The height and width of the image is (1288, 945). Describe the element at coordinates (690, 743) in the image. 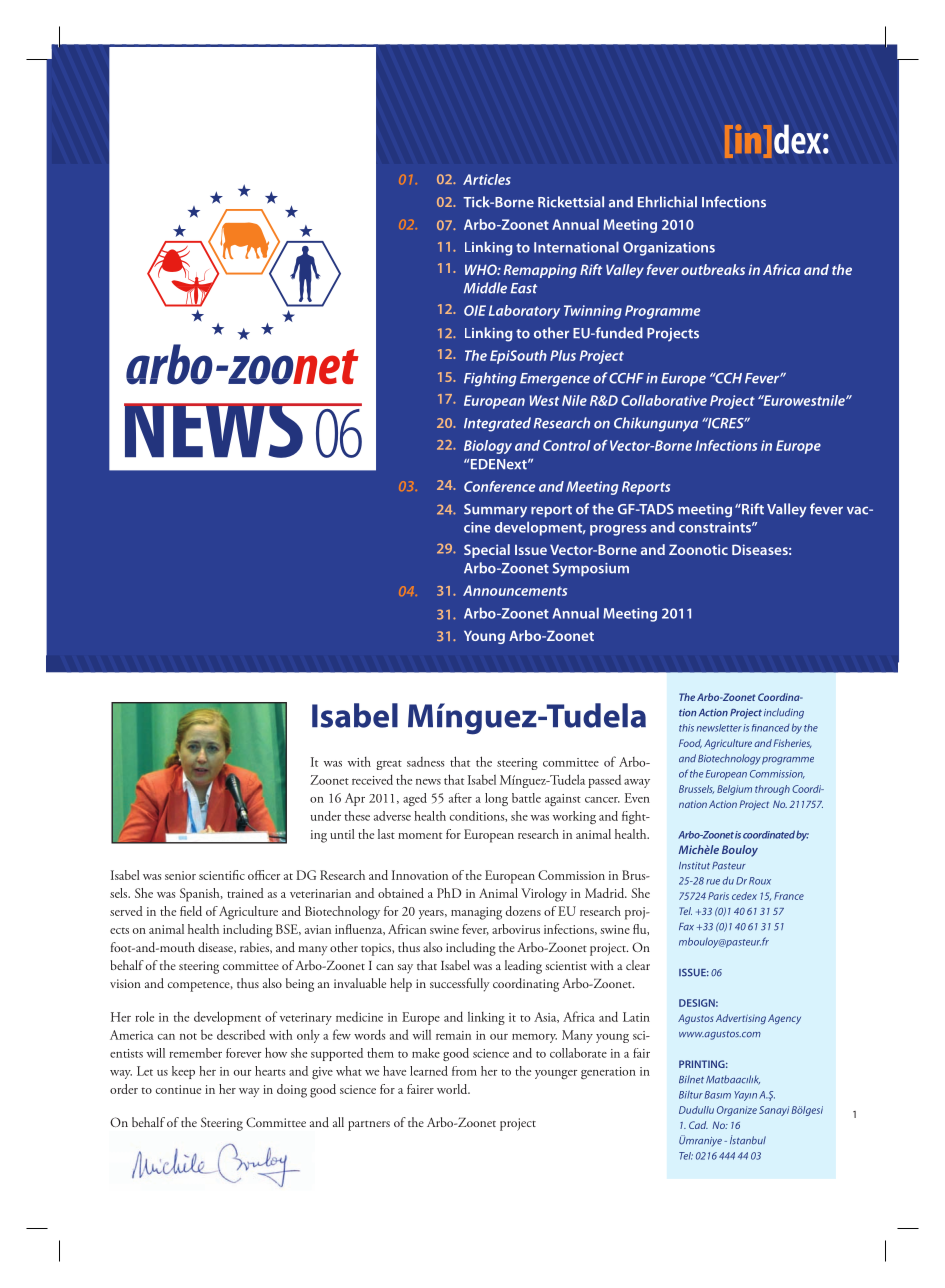

I see `Food` at that location.
